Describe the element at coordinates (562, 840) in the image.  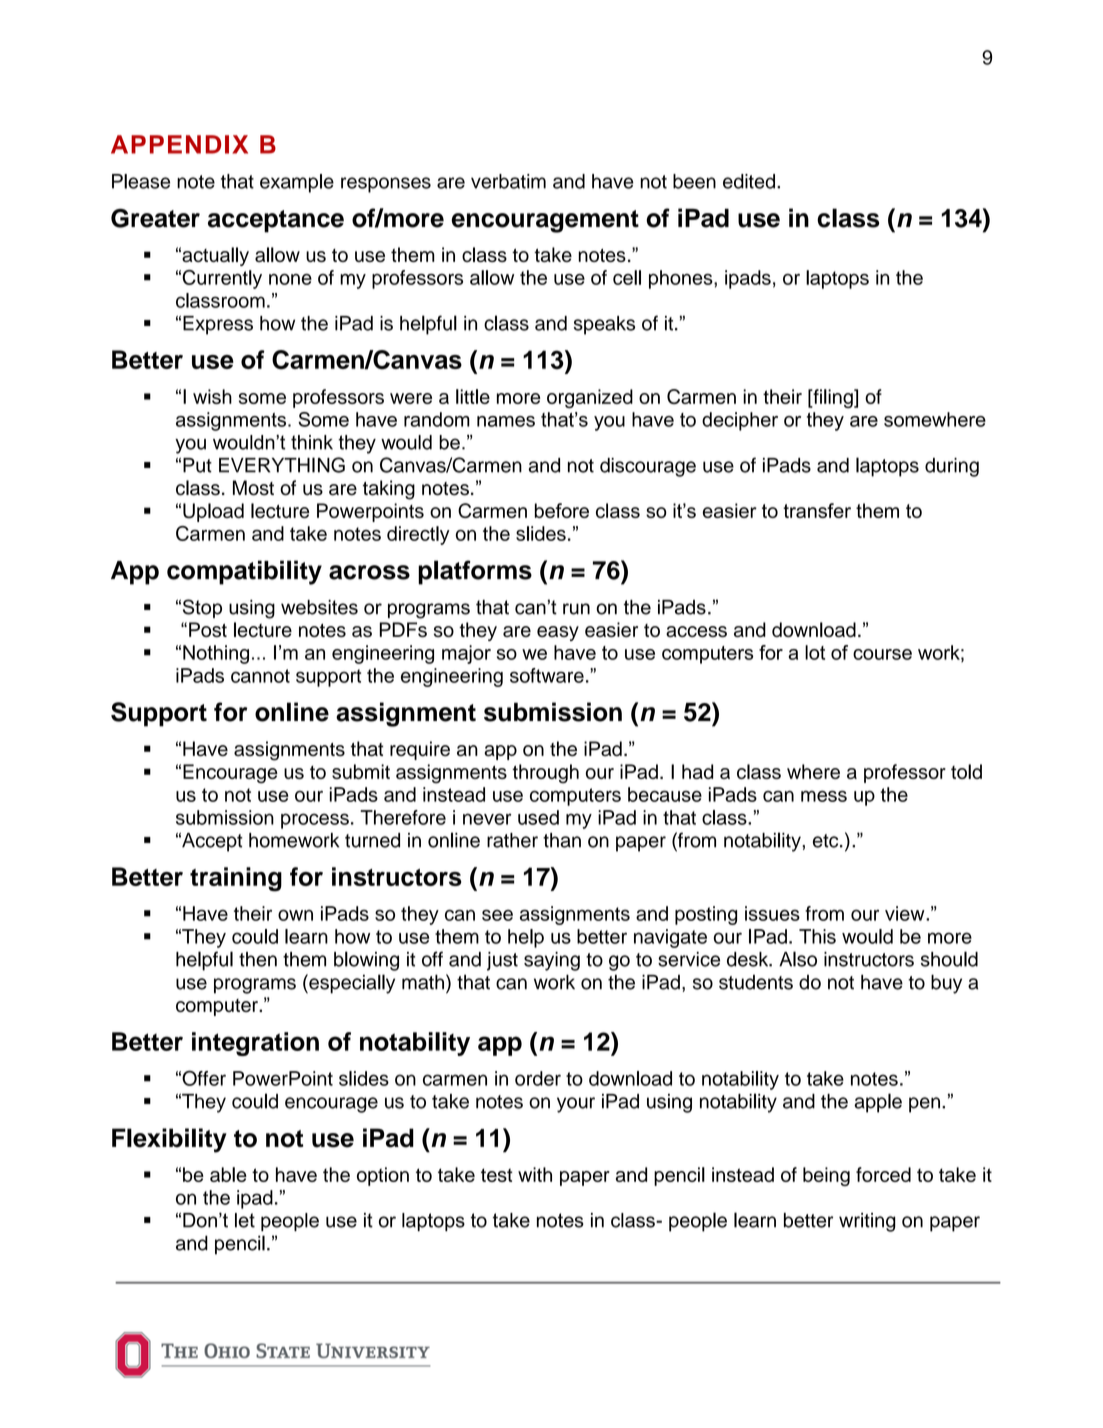
I see `than` at that location.
